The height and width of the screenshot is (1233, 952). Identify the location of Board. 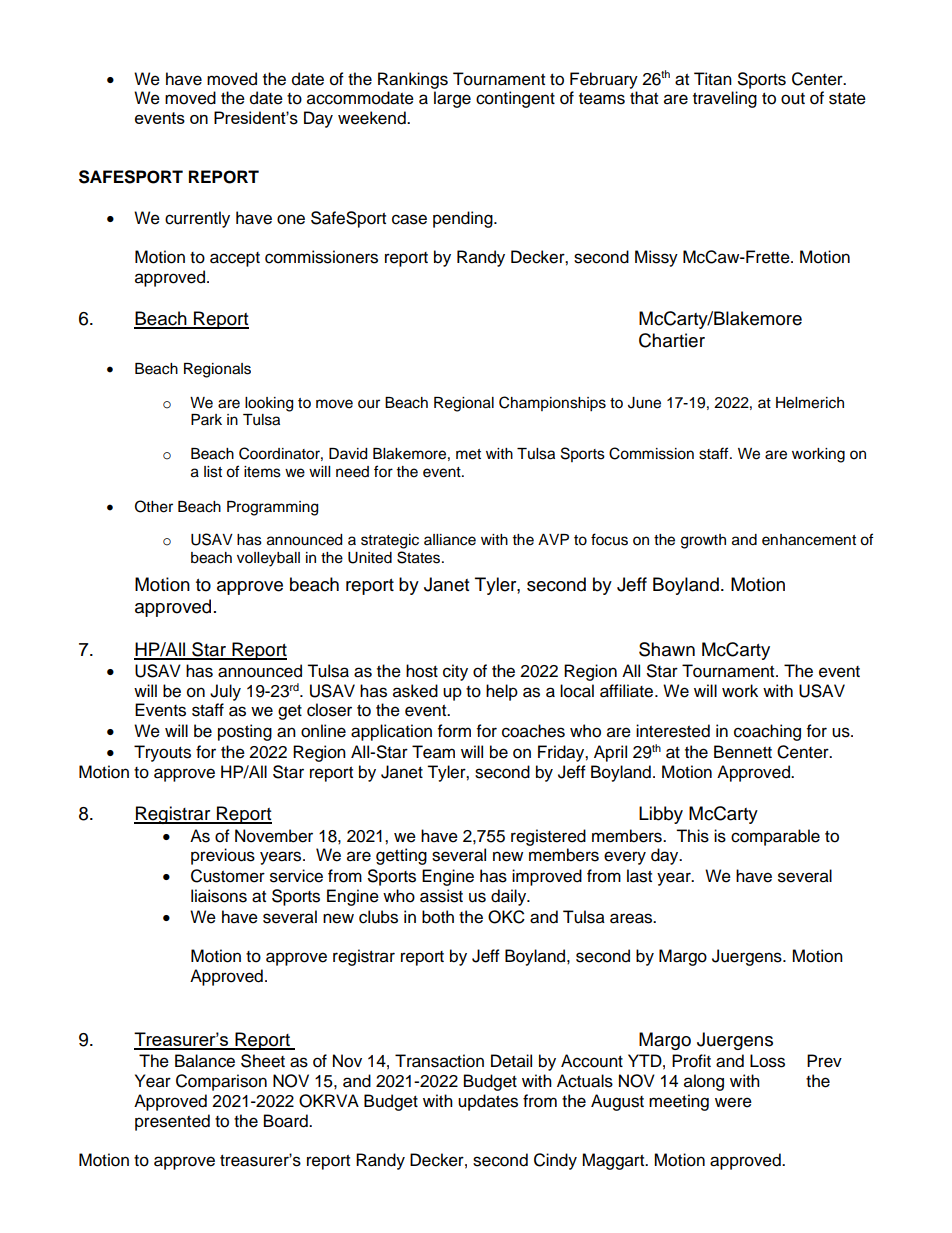
(287, 1121).
